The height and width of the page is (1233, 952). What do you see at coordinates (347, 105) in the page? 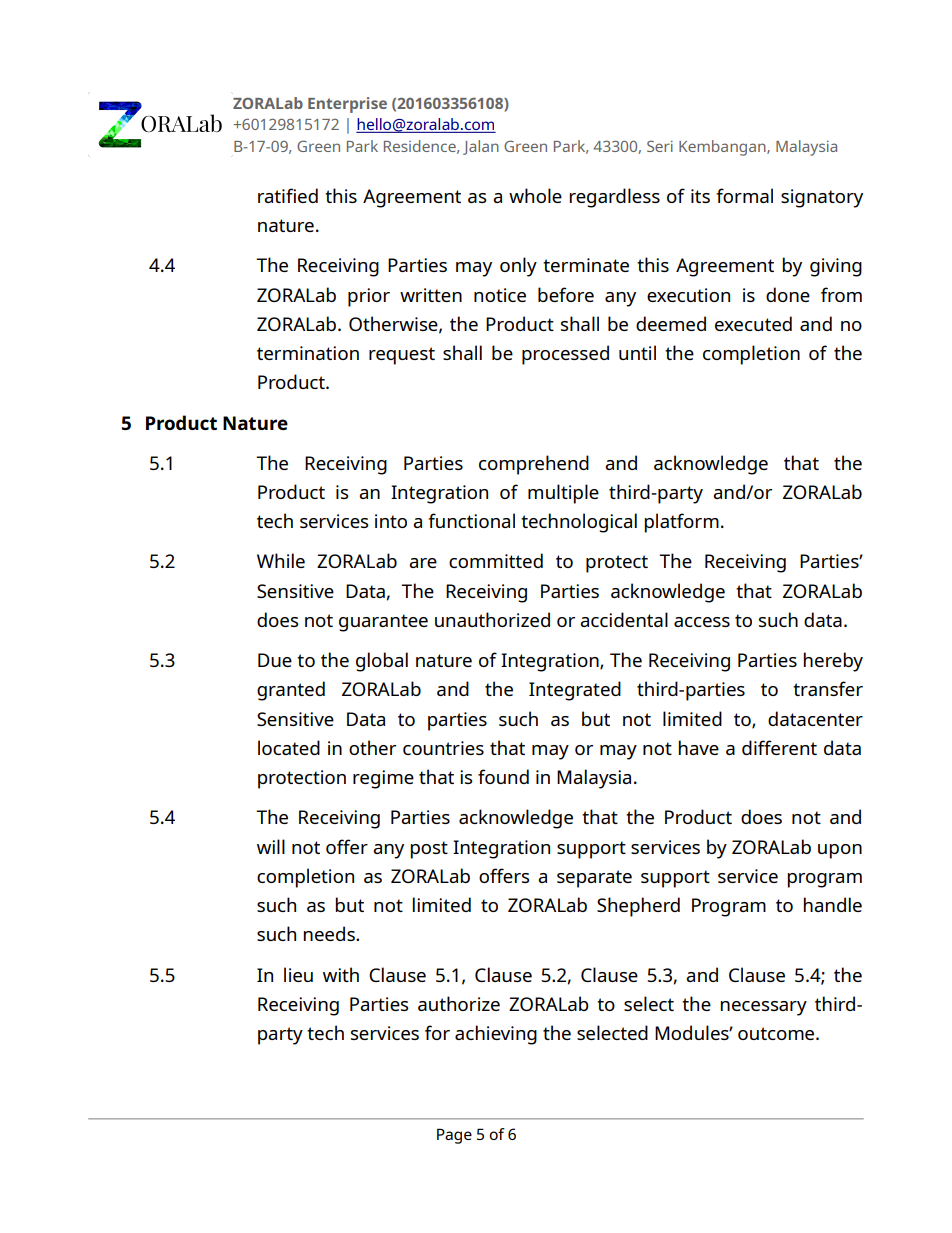
I see `Enterprise` at bounding box center [347, 105].
